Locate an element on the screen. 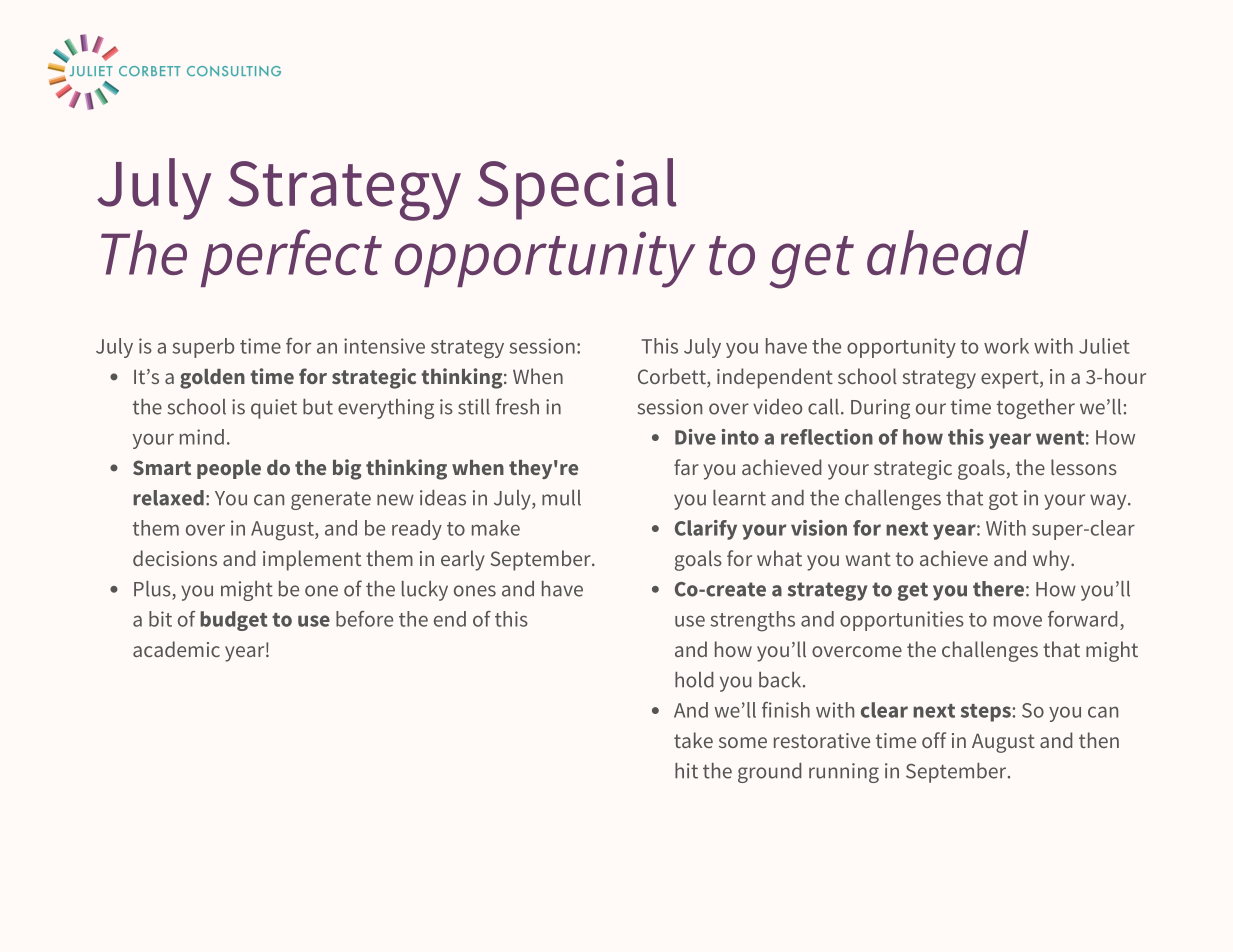 This screenshot has width=1233, height=952. academic is located at coordinates (176, 649).
